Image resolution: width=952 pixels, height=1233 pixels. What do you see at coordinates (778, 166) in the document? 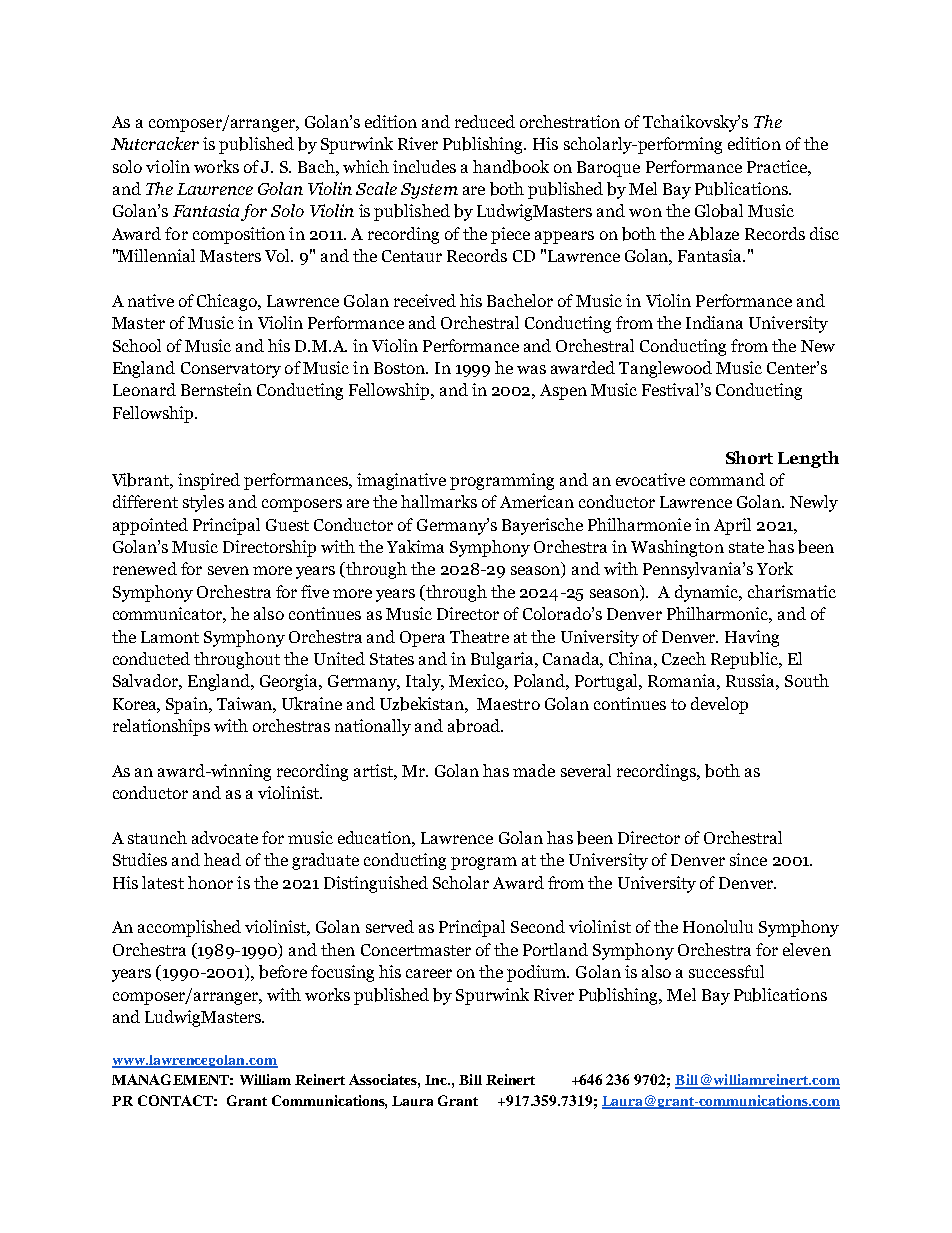
I see `Practice` at bounding box center [778, 166].
